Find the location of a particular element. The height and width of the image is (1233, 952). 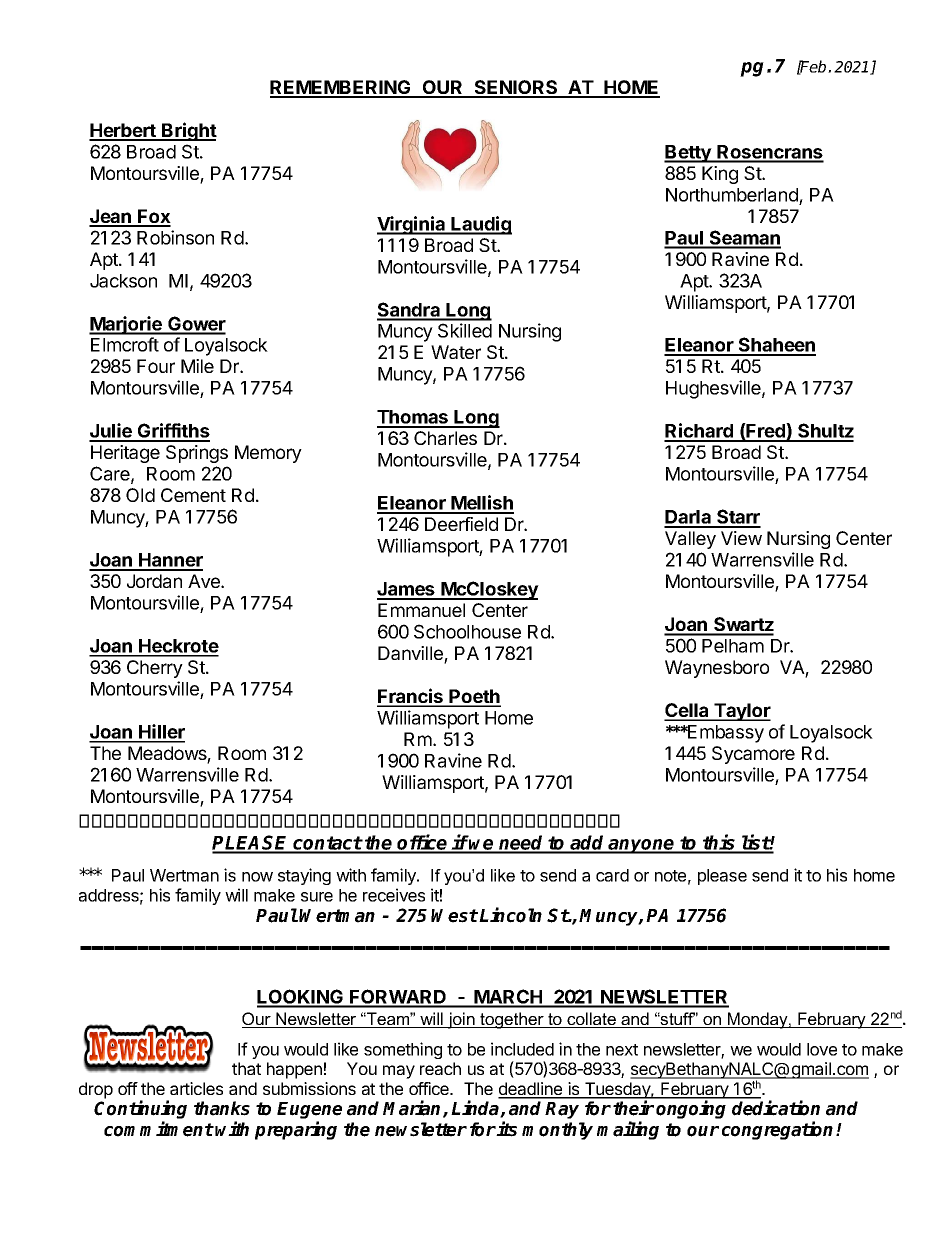

SENIORS is located at coordinates (516, 88).
